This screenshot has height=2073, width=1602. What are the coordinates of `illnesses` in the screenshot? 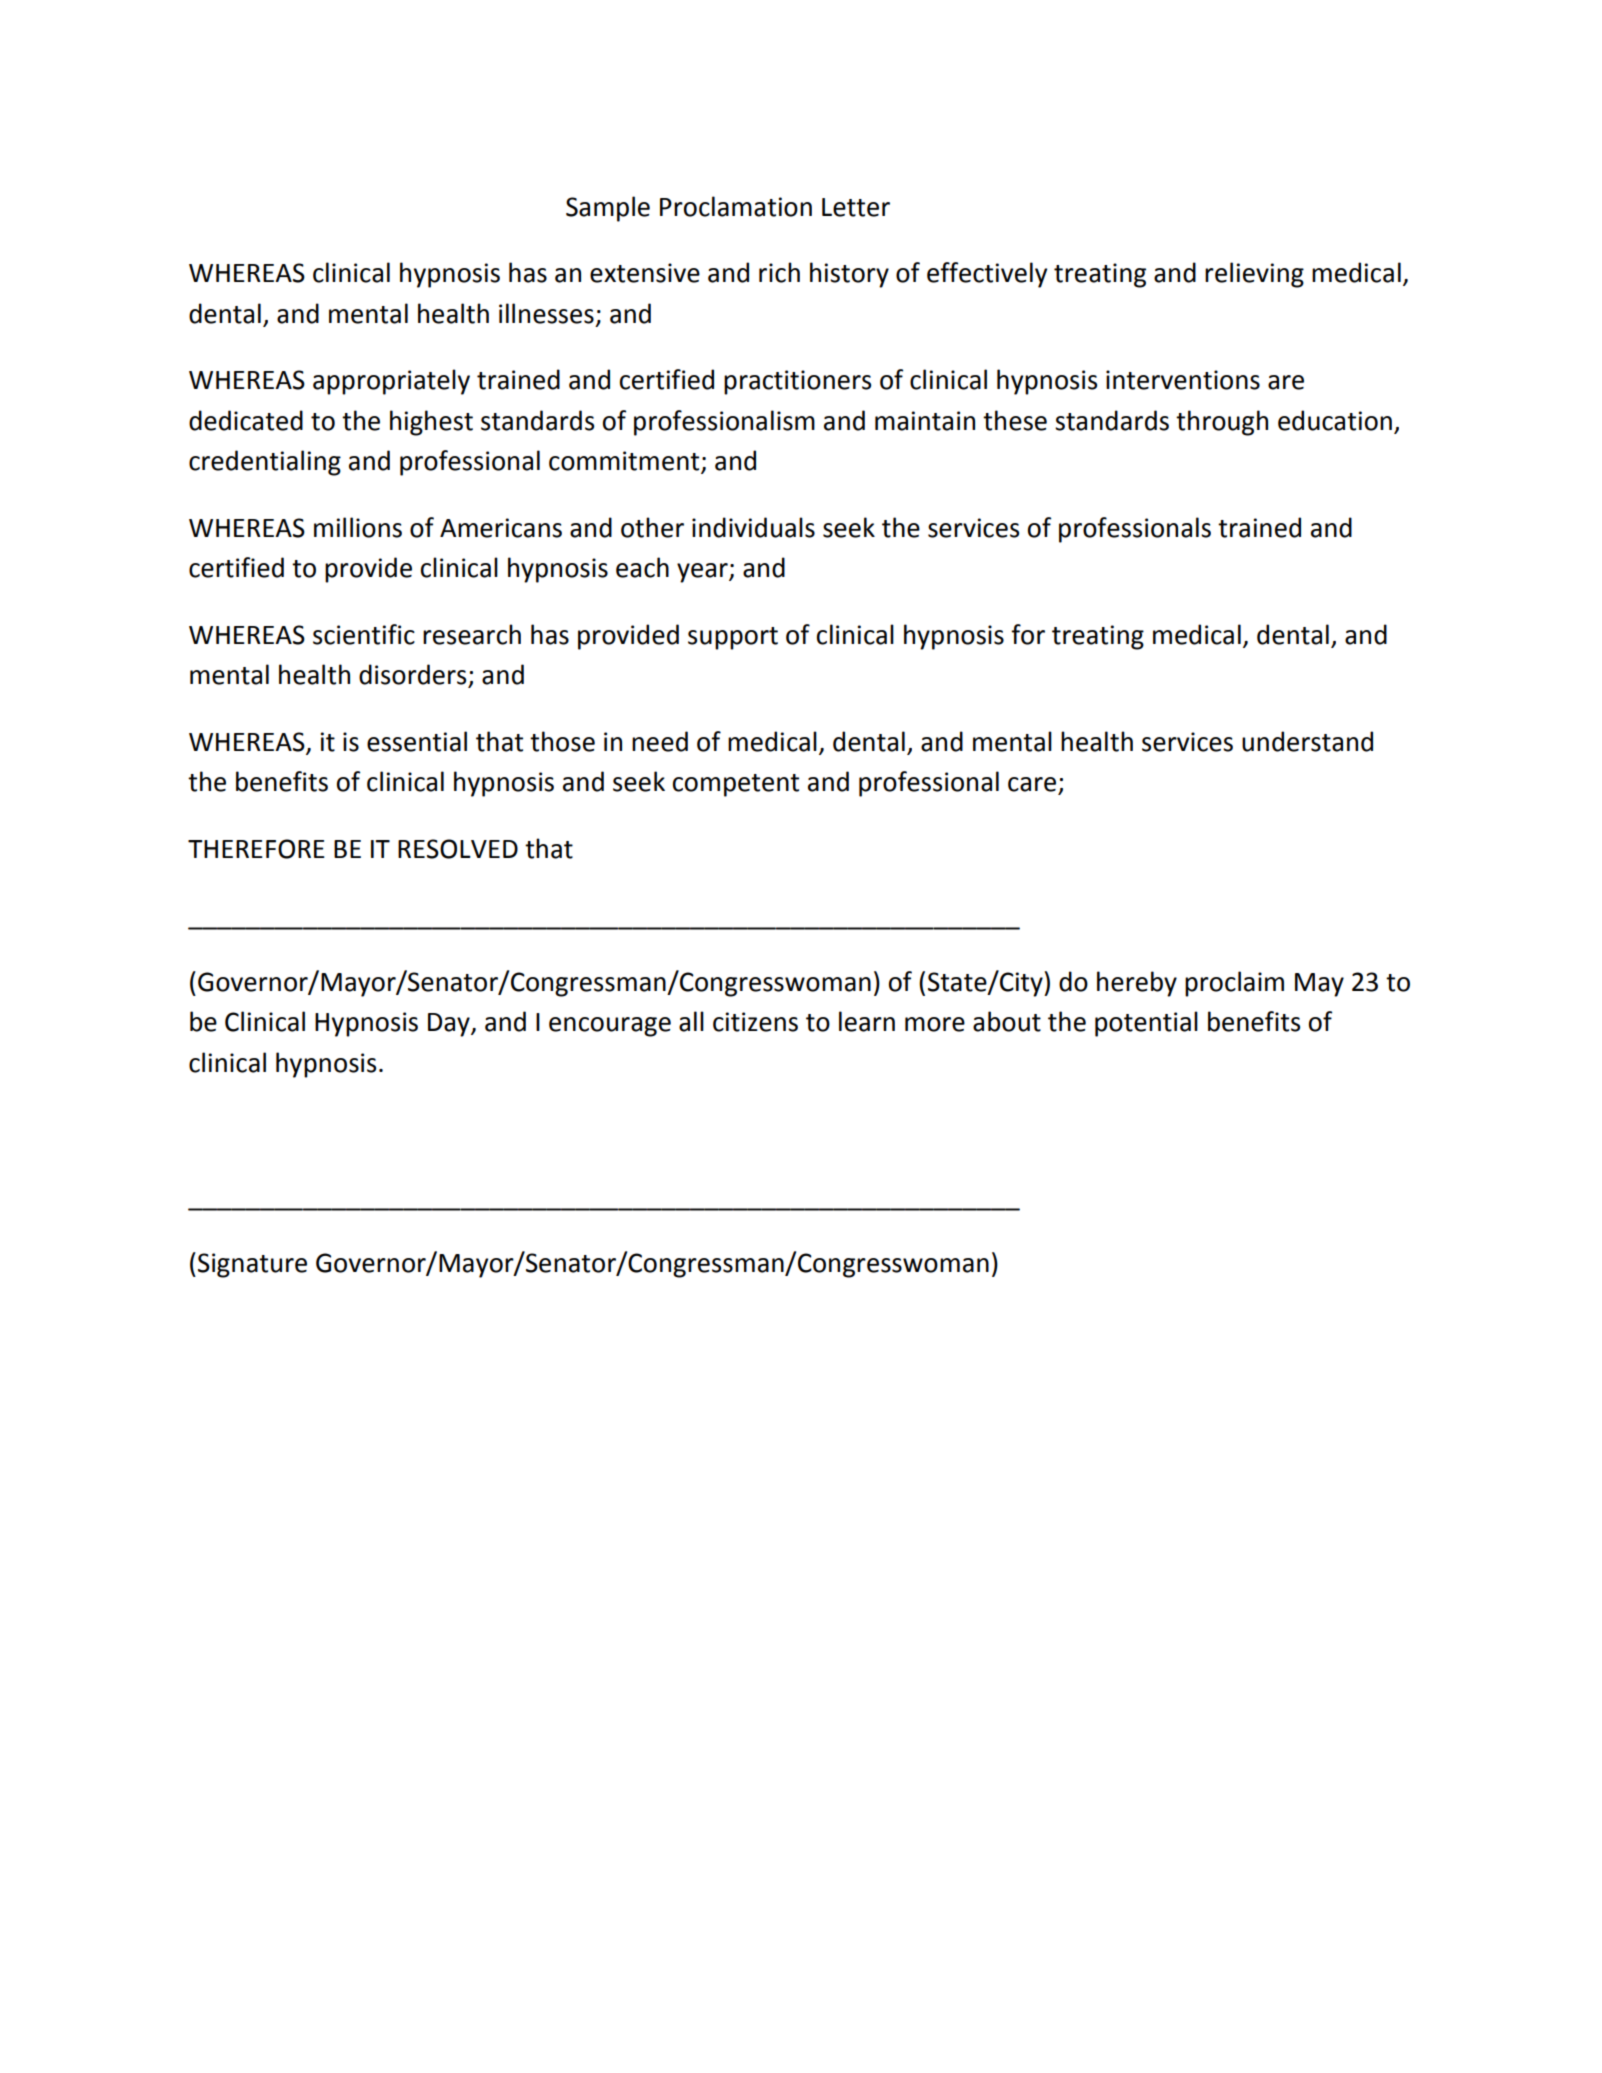 It's located at (546, 313).
